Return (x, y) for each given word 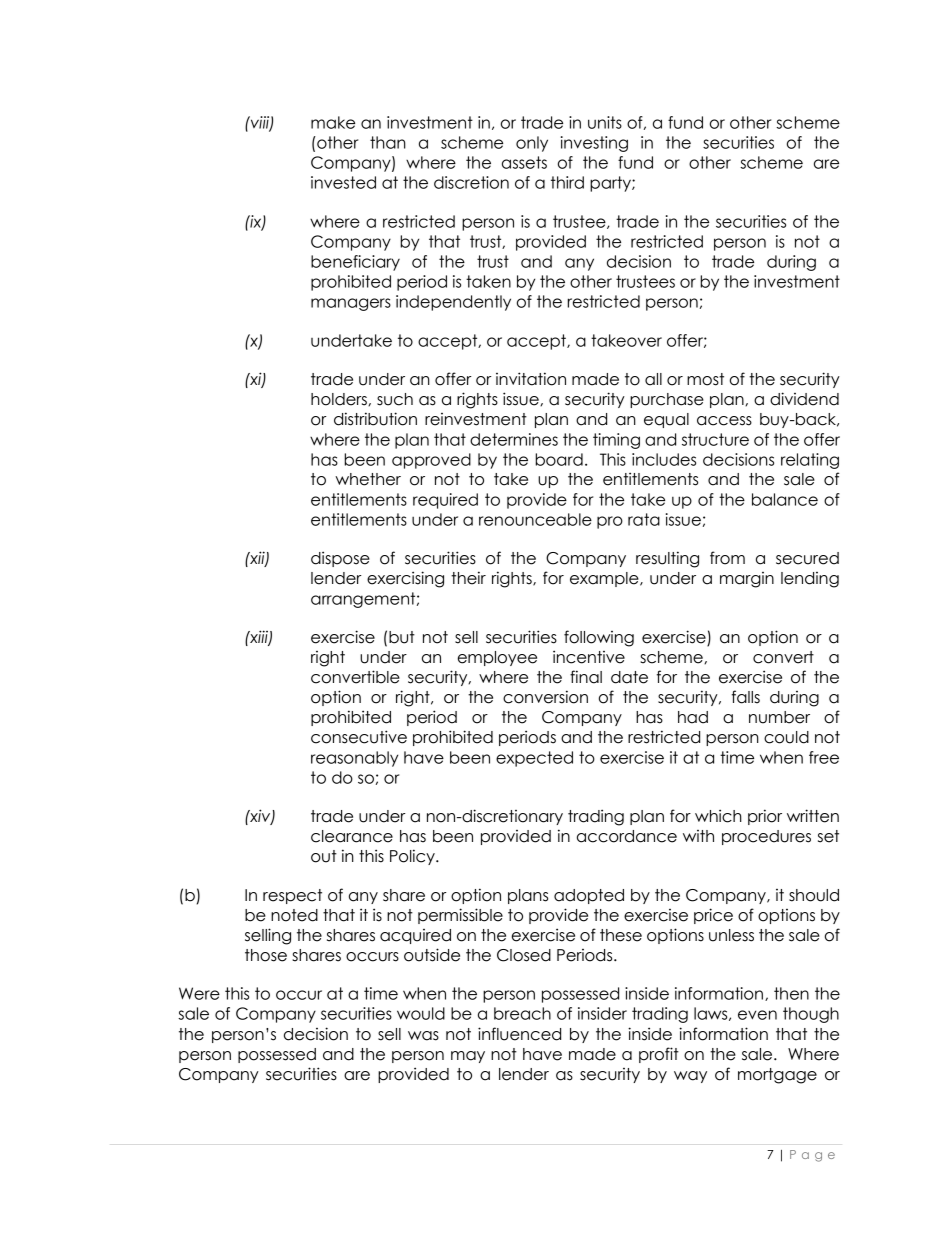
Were (199, 993)
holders (340, 399)
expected (534, 759)
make (333, 122)
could (786, 737)
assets (524, 162)
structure (715, 439)
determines (514, 439)
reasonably (354, 759)
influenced (519, 1034)
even (757, 1015)
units (605, 122)
